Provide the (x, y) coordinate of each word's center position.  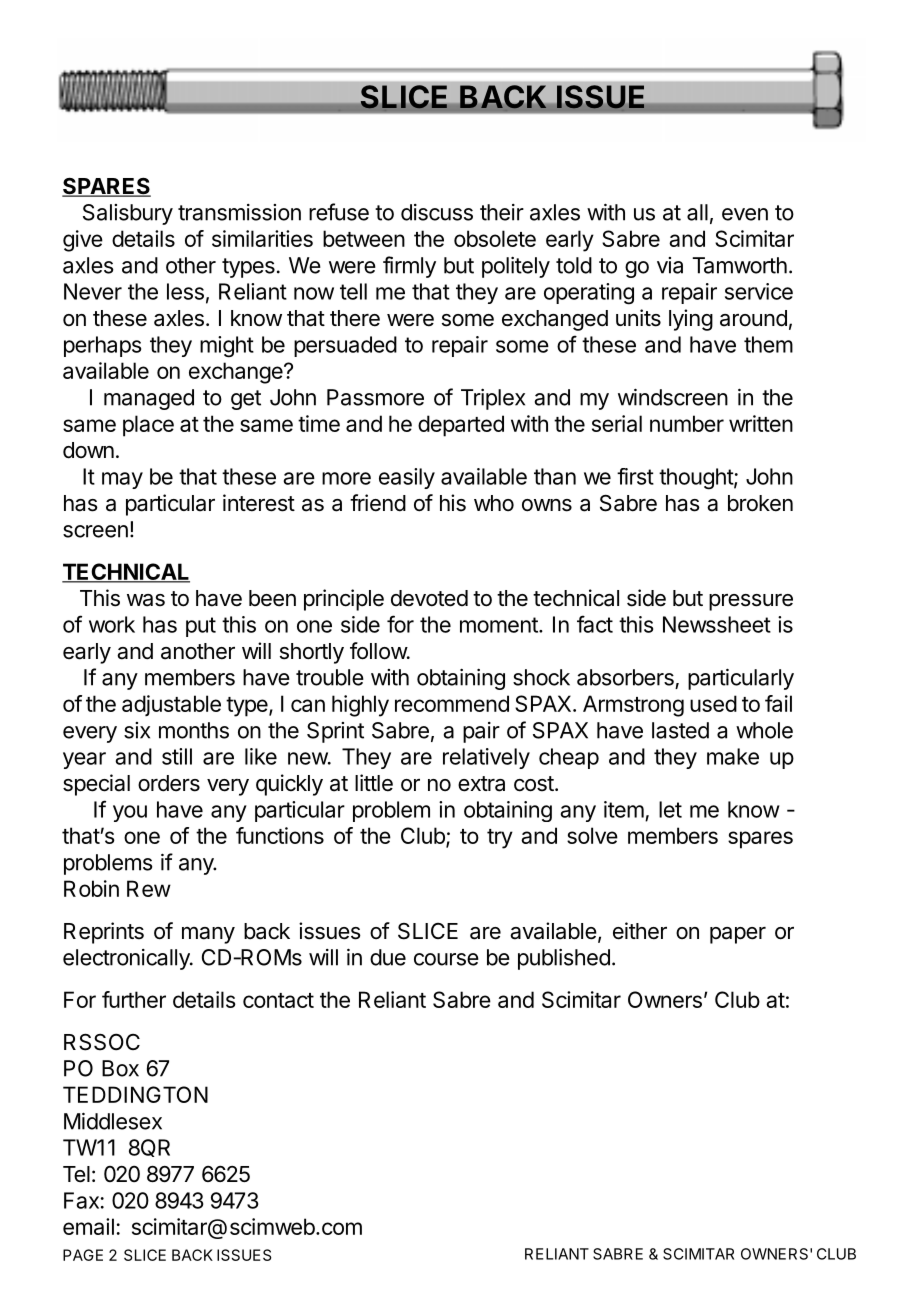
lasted (680, 730)
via (670, 265)
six (137, 730)
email (88, 1226)
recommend (452, 703)
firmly (409, 267)
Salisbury (128, 214)
